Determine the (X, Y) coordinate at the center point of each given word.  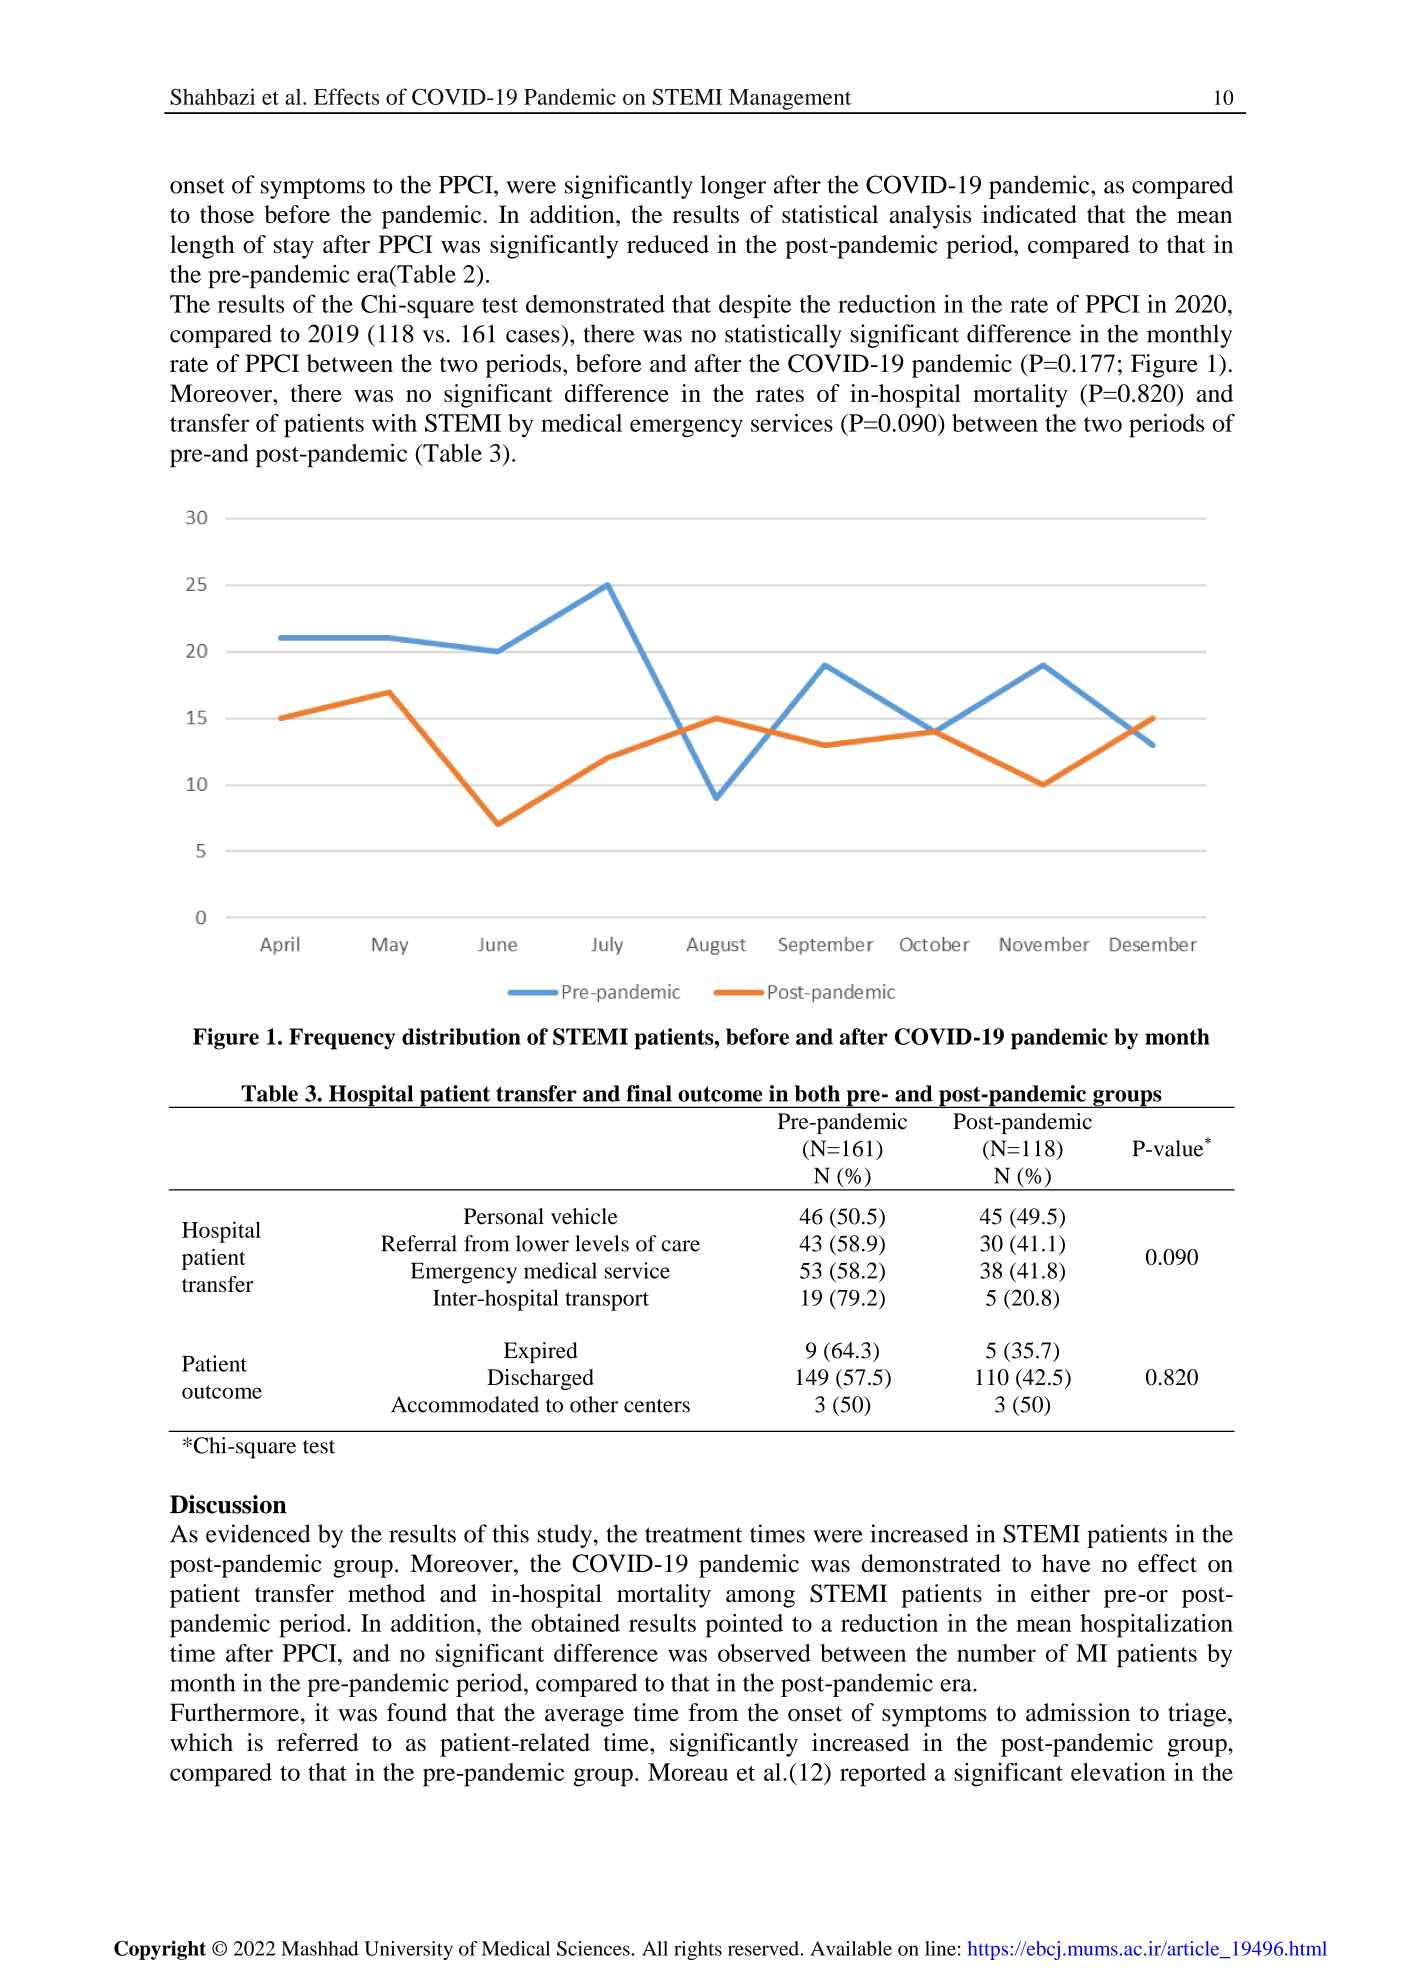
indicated (1029, 214)
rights (698, 1950)
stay (294, 248)
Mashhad (319, 1948)
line (940, 1948)
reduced (668, 244)
